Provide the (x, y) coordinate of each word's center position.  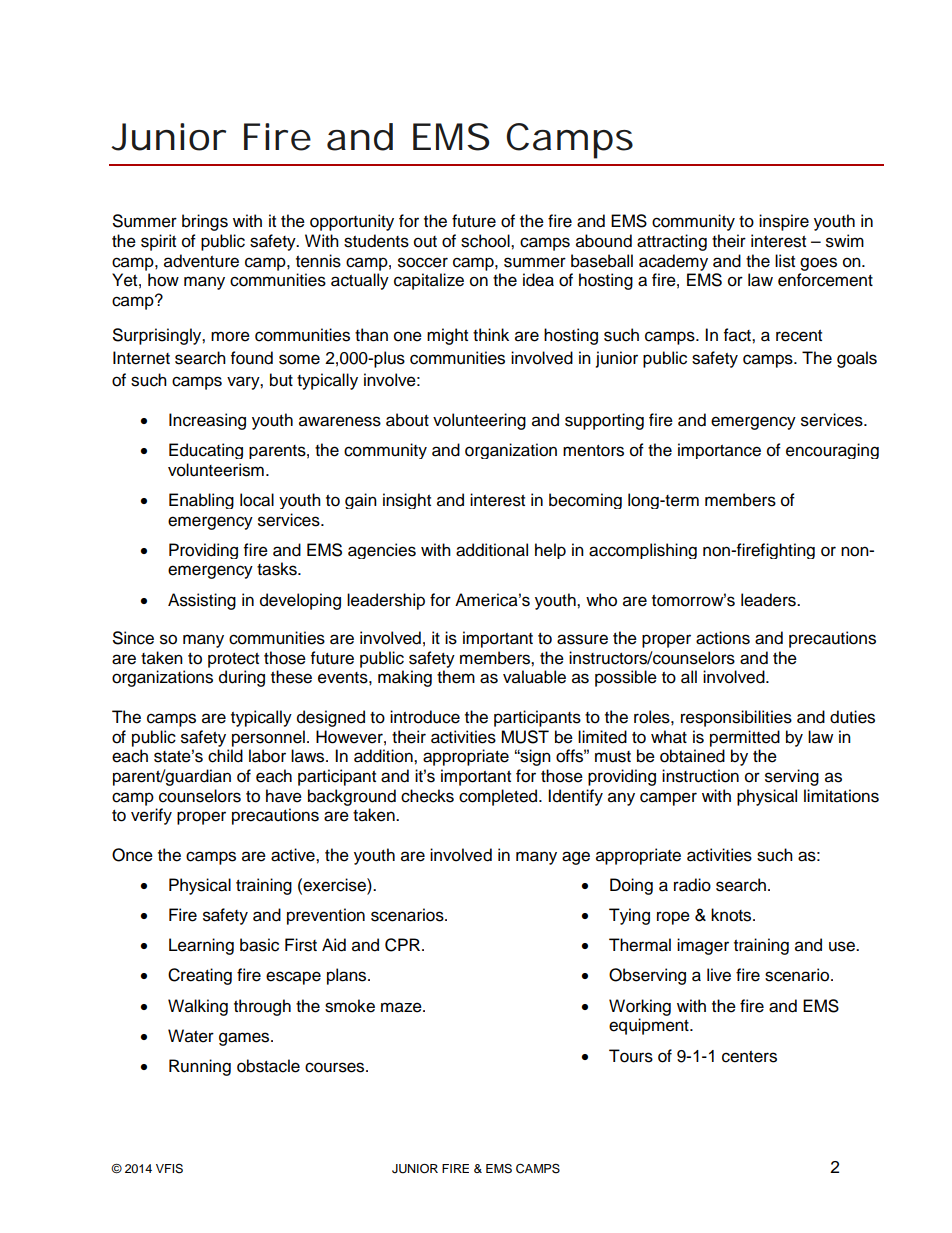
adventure (201, 261)
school (486, 241)
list (785, 261)
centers (749, 1057)
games (245, 1039)
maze (402, 1007)
